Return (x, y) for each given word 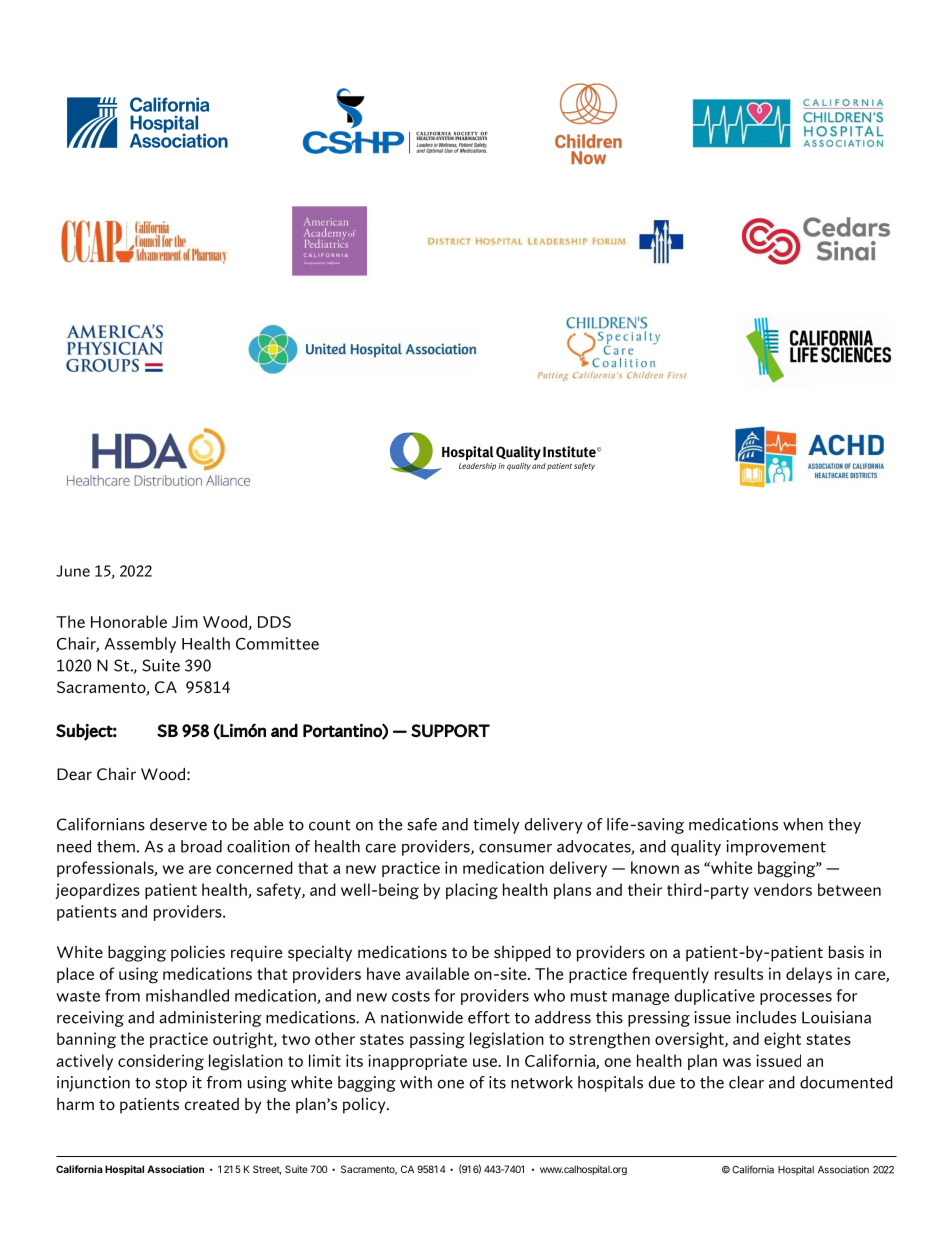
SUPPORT (450, 731)
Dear (74, 774)
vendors (783, 889)
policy (365, 1106)
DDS (274, 622)
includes (766, 1017)
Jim (185, 621)
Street (267, 1170)
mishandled (187, 995)
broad (201, 846)
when (803, 824)
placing (472, 891)
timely (496, 826)
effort (489, 1017)
